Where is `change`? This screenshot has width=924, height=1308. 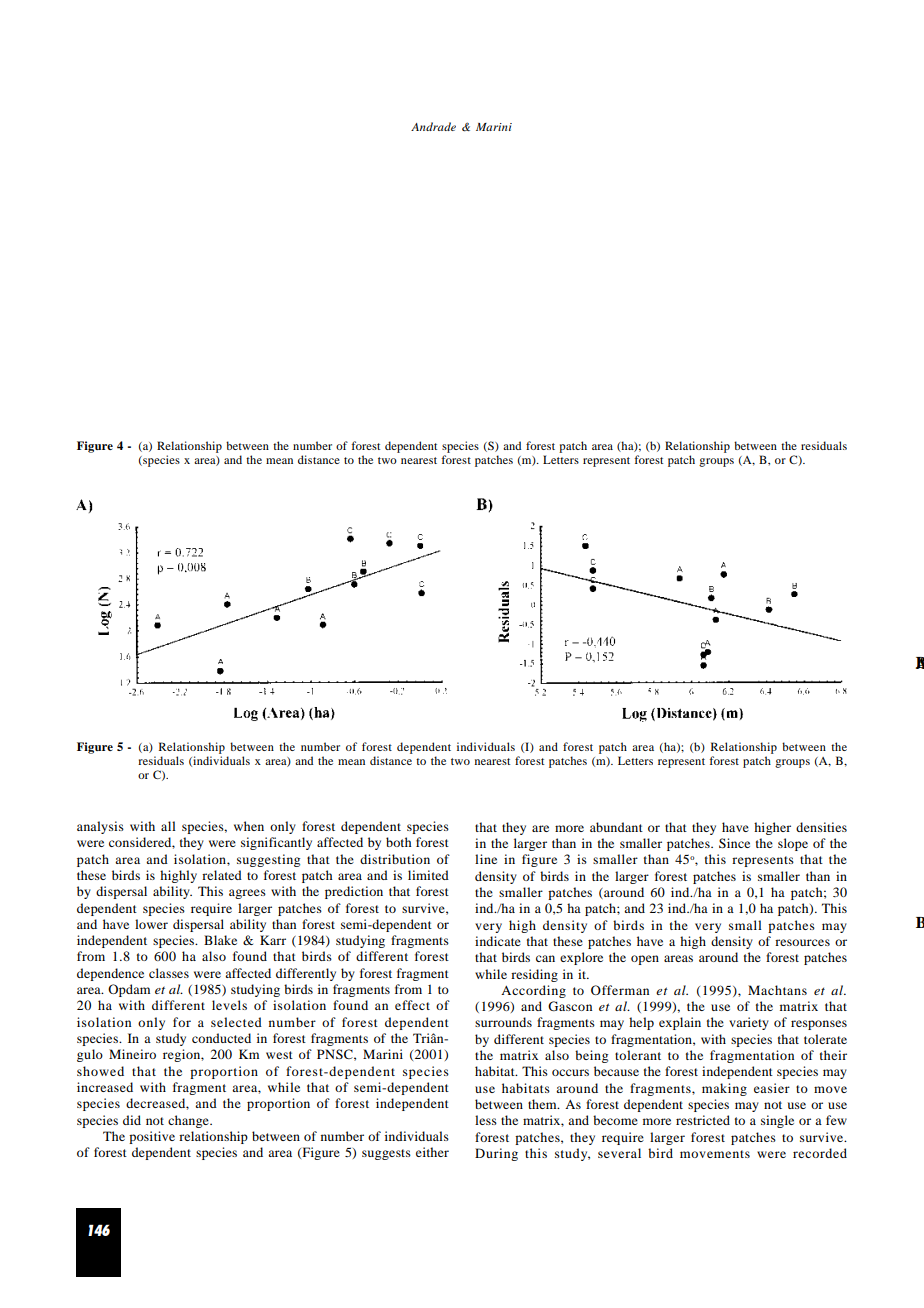
change is located at coordinates (189, 1121).
